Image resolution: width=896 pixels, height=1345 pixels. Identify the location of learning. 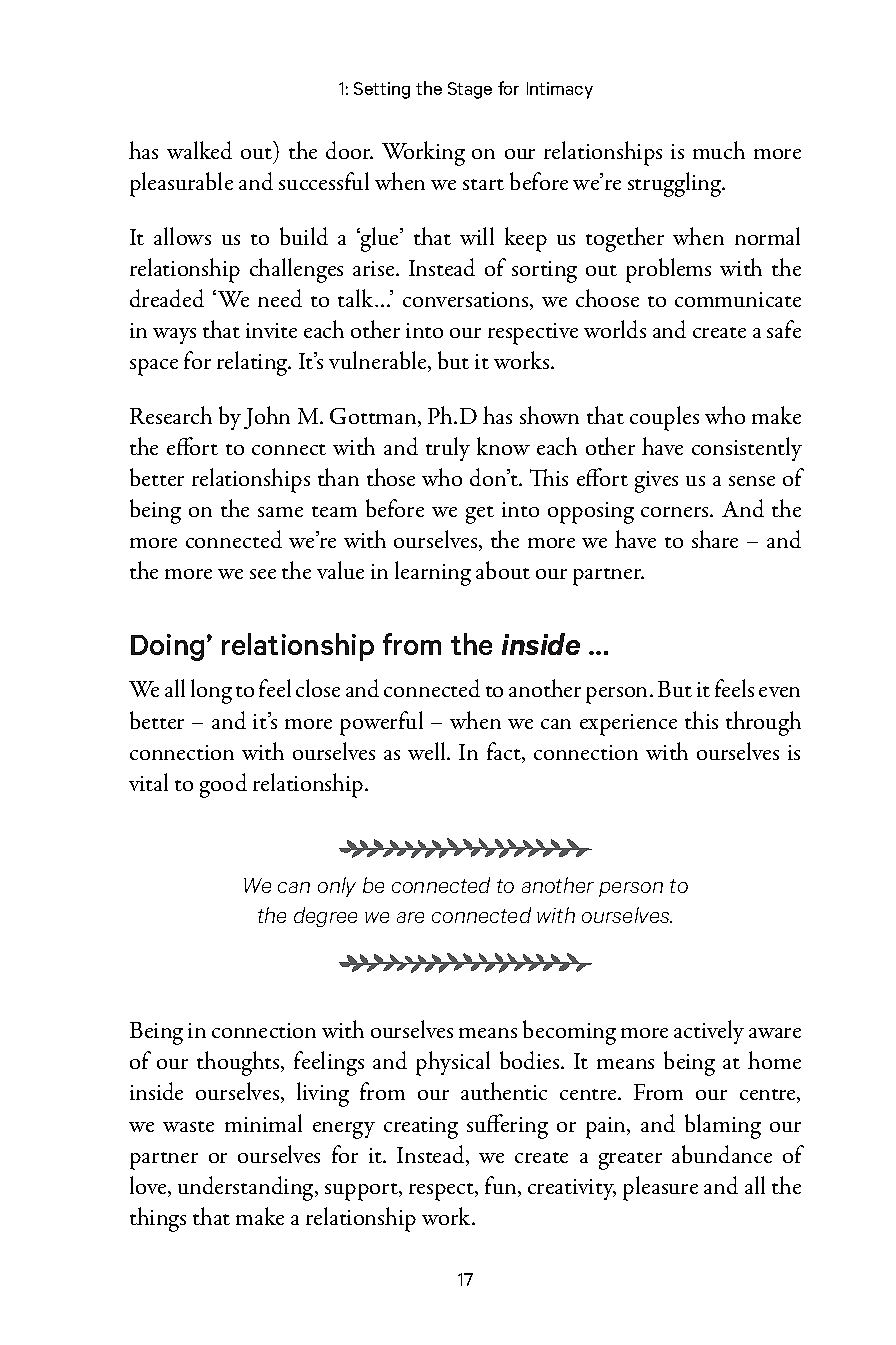
(433, 573).
